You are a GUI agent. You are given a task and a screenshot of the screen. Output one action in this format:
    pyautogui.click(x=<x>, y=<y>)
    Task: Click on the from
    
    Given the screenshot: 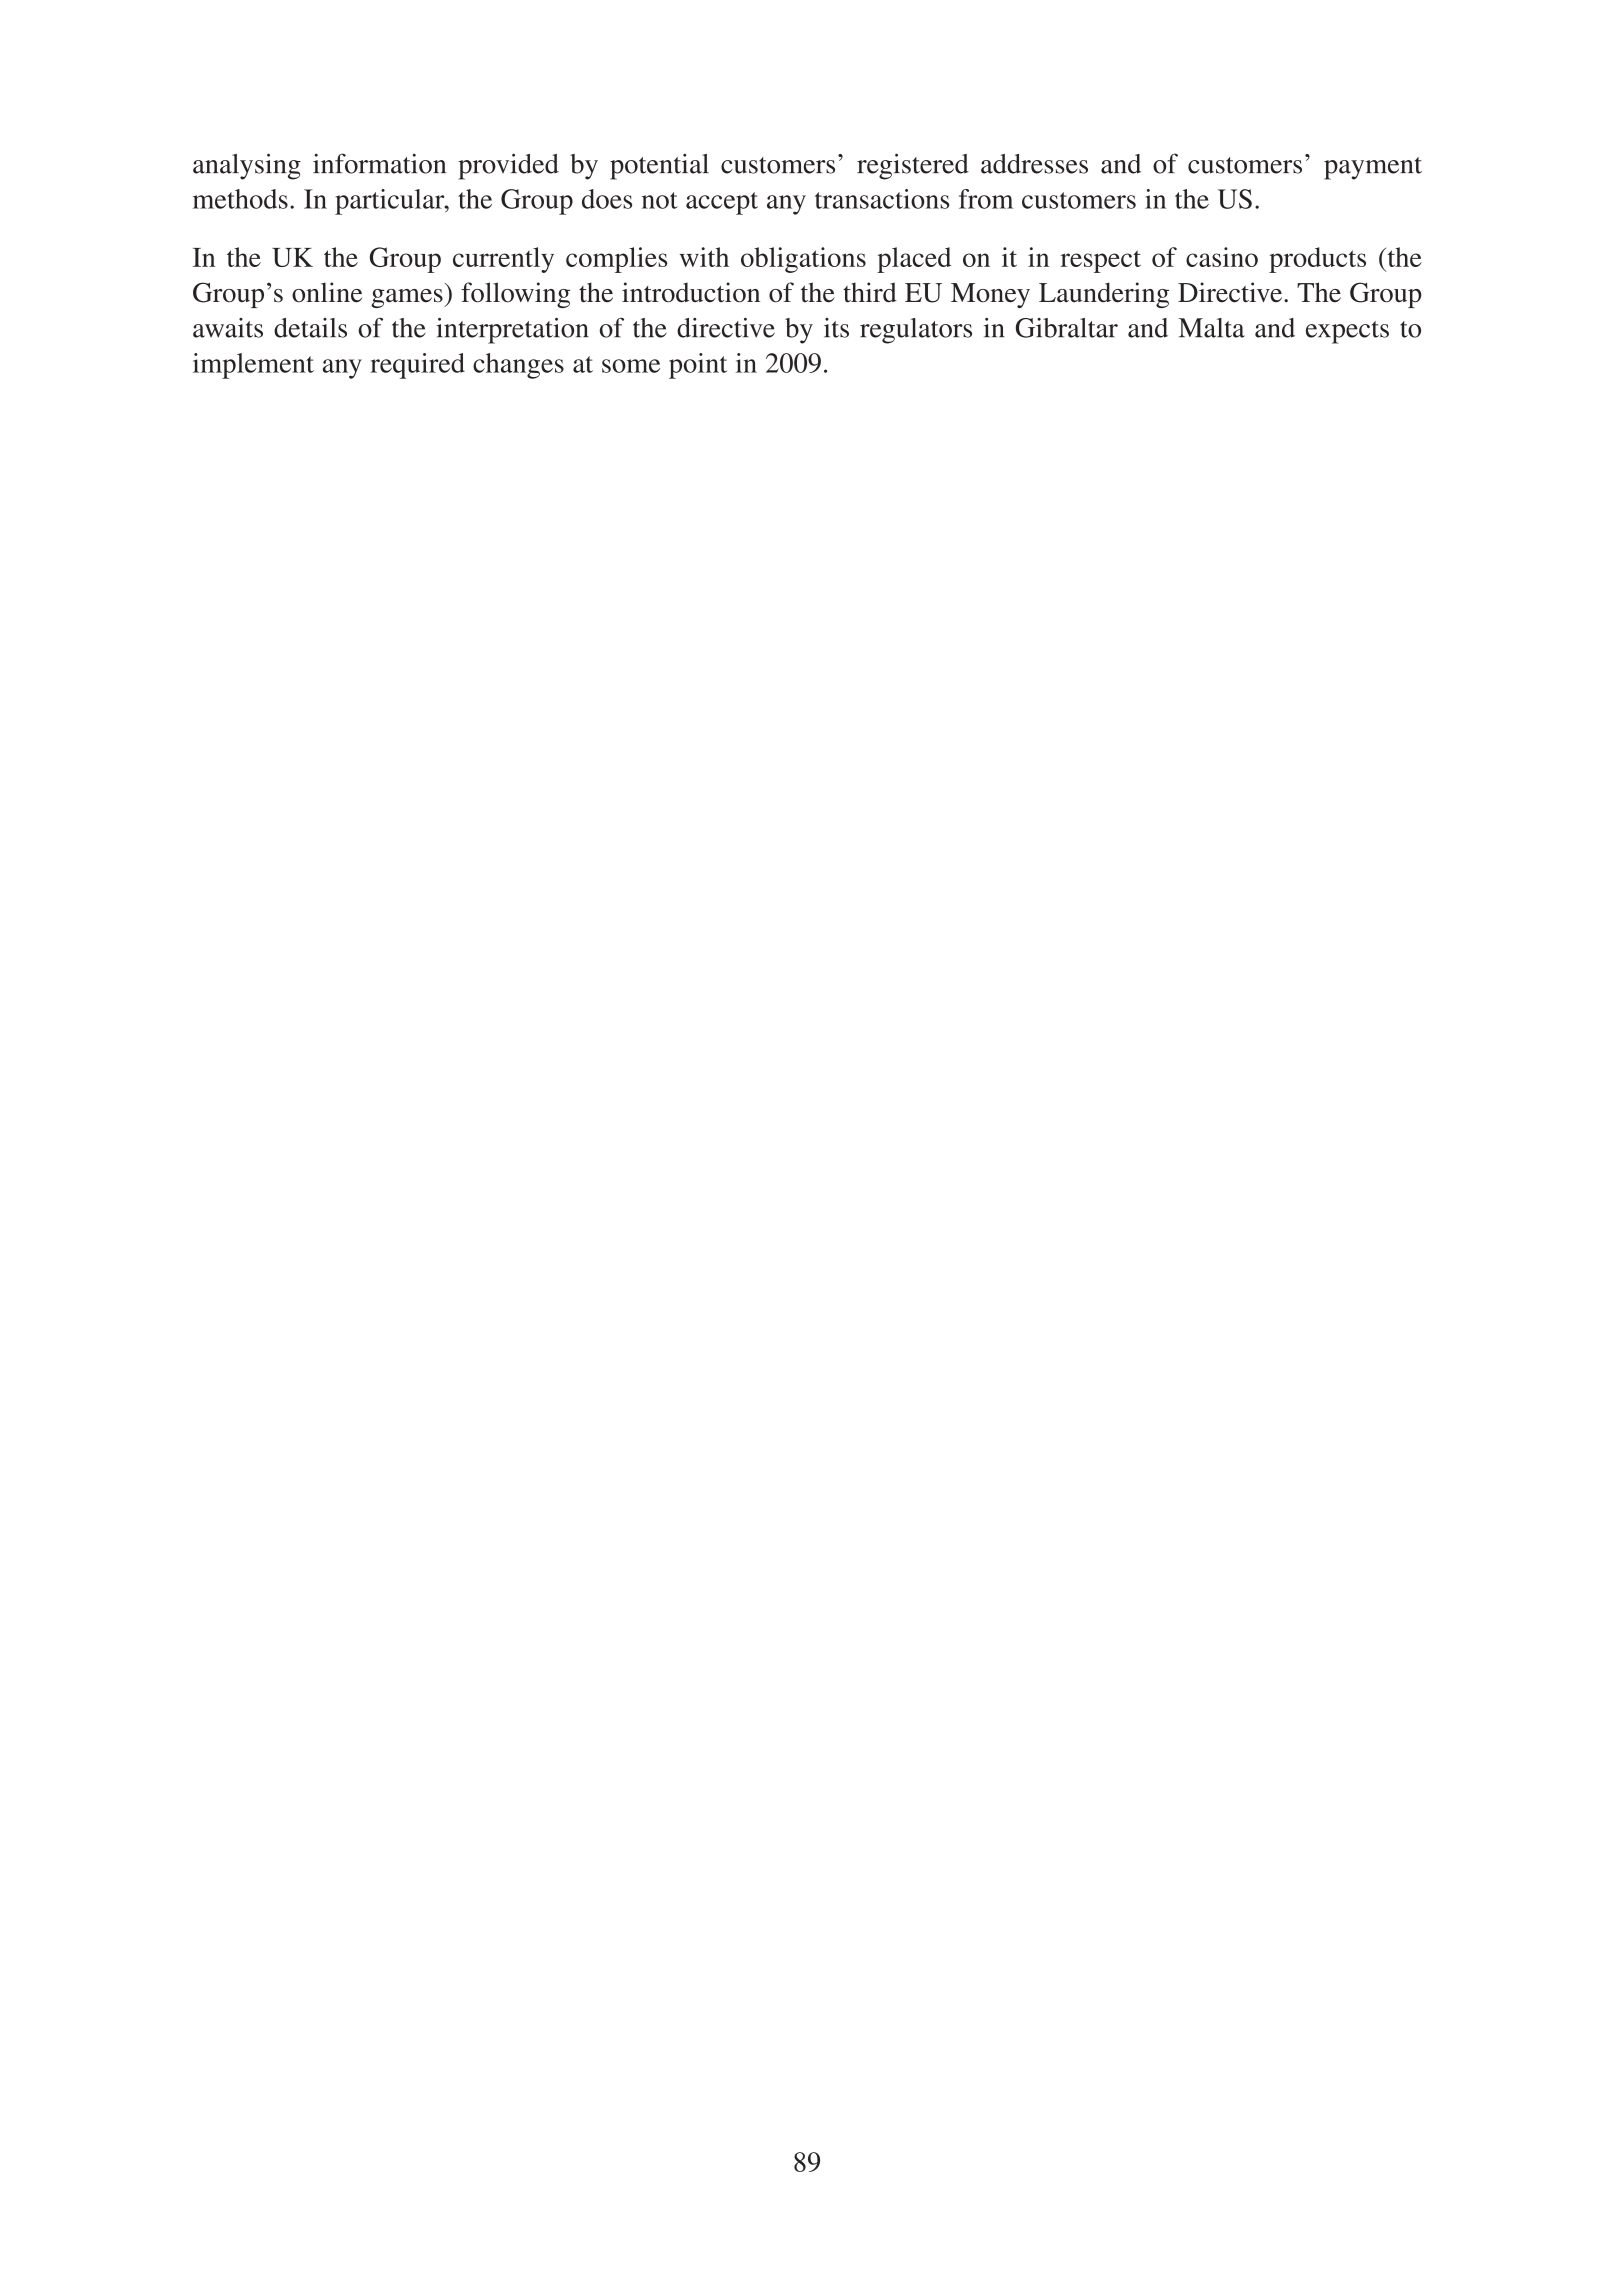 What is the action you would take?
    pyautogui.click(x=986, y=199)
